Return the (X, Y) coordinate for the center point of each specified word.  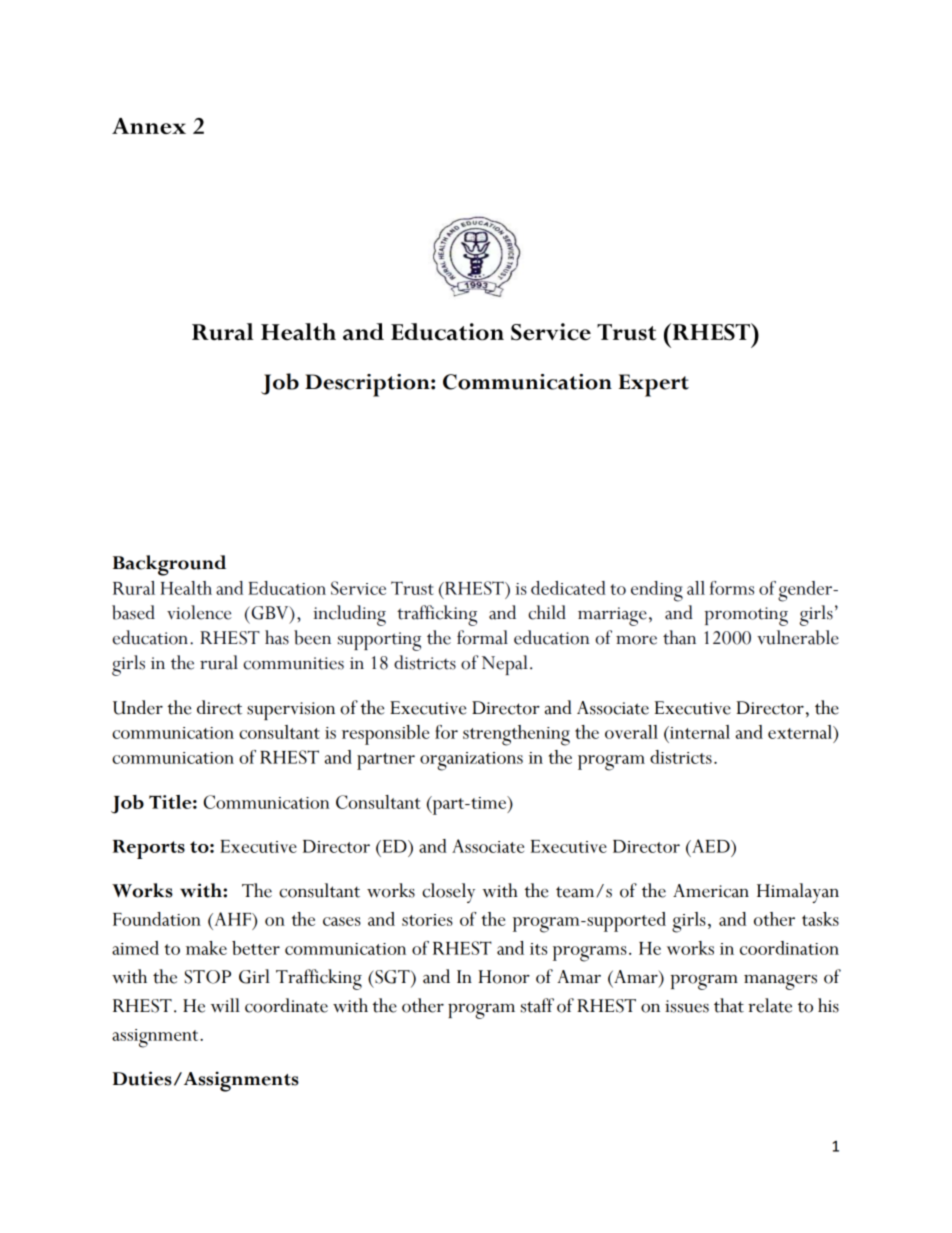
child (547, 612)
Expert (654, 385)
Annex (149, 126)
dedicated (568, 588)
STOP (208, 977)
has (277, 637)
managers (780, 982)
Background (169, 565)
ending (657, 591)
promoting (746, 616)
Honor (504, 977)
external (801, 732)
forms (732, 588)
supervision (291, 711)
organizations (471, 761)
